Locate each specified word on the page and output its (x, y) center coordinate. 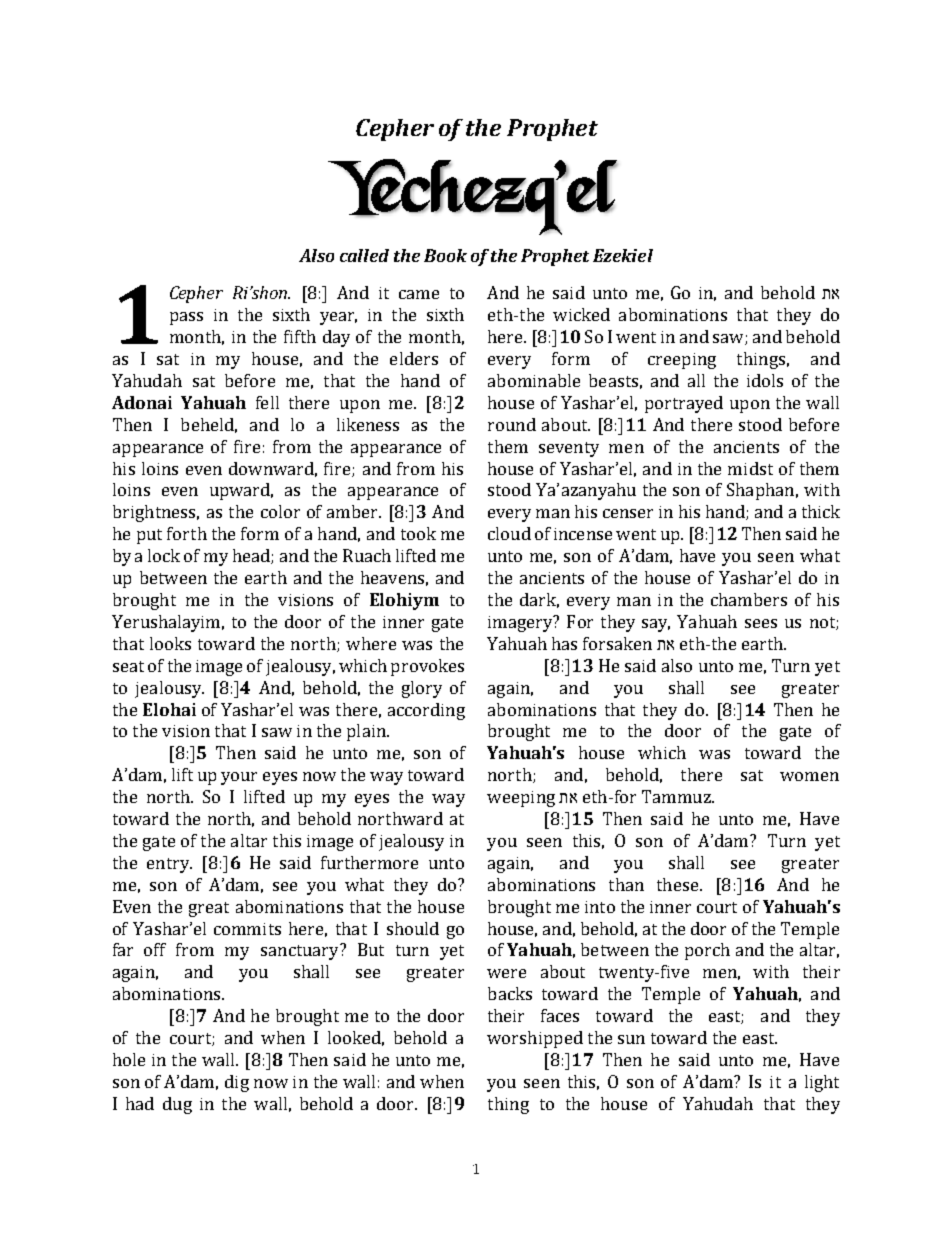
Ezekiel (623, 255)
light (822, 1083)
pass (186, 318)
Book (445, 255)
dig (237, 1083)
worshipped (535, 1039)
